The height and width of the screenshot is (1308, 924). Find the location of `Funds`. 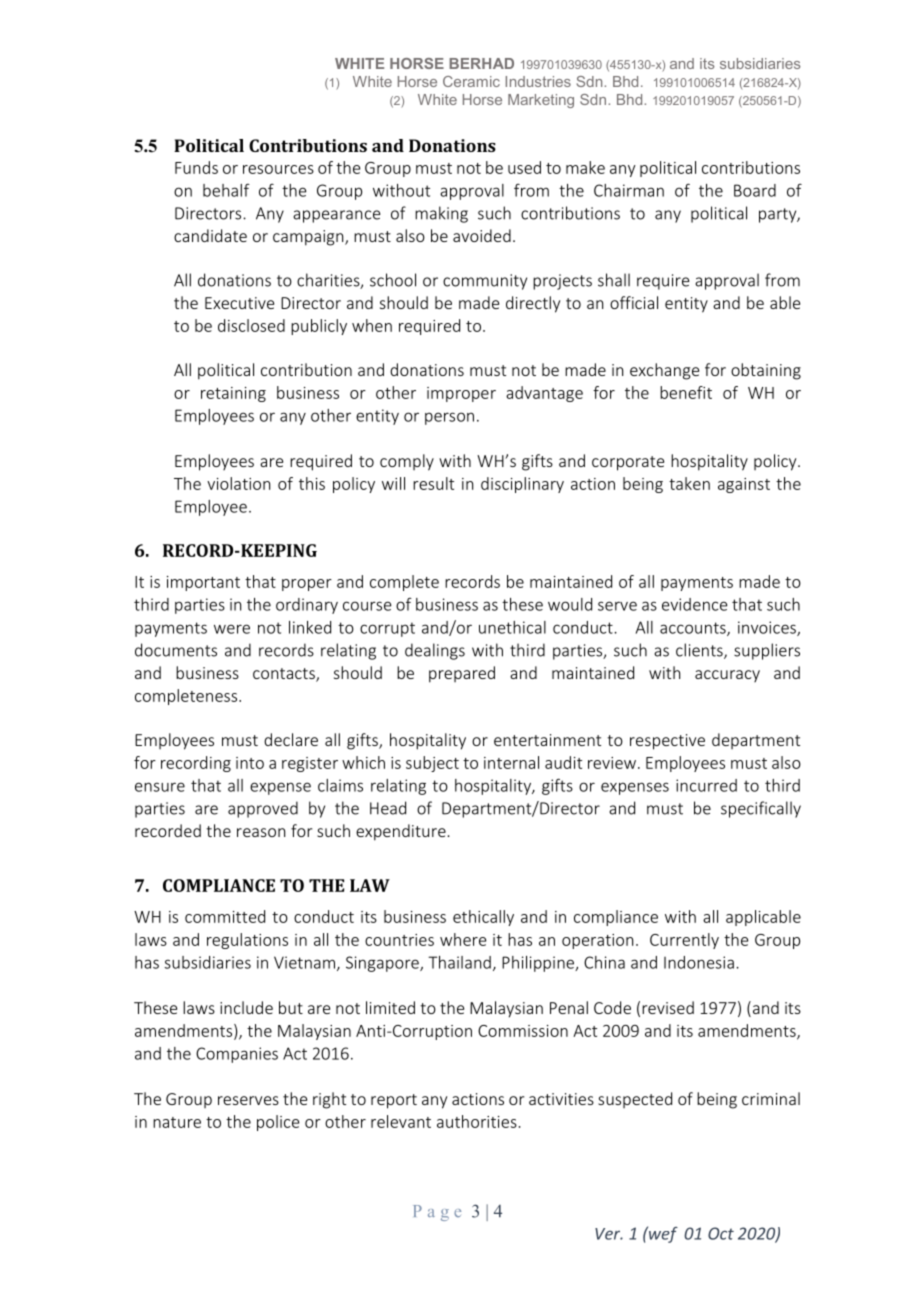

Funds is located at coordinates (196, 167).
